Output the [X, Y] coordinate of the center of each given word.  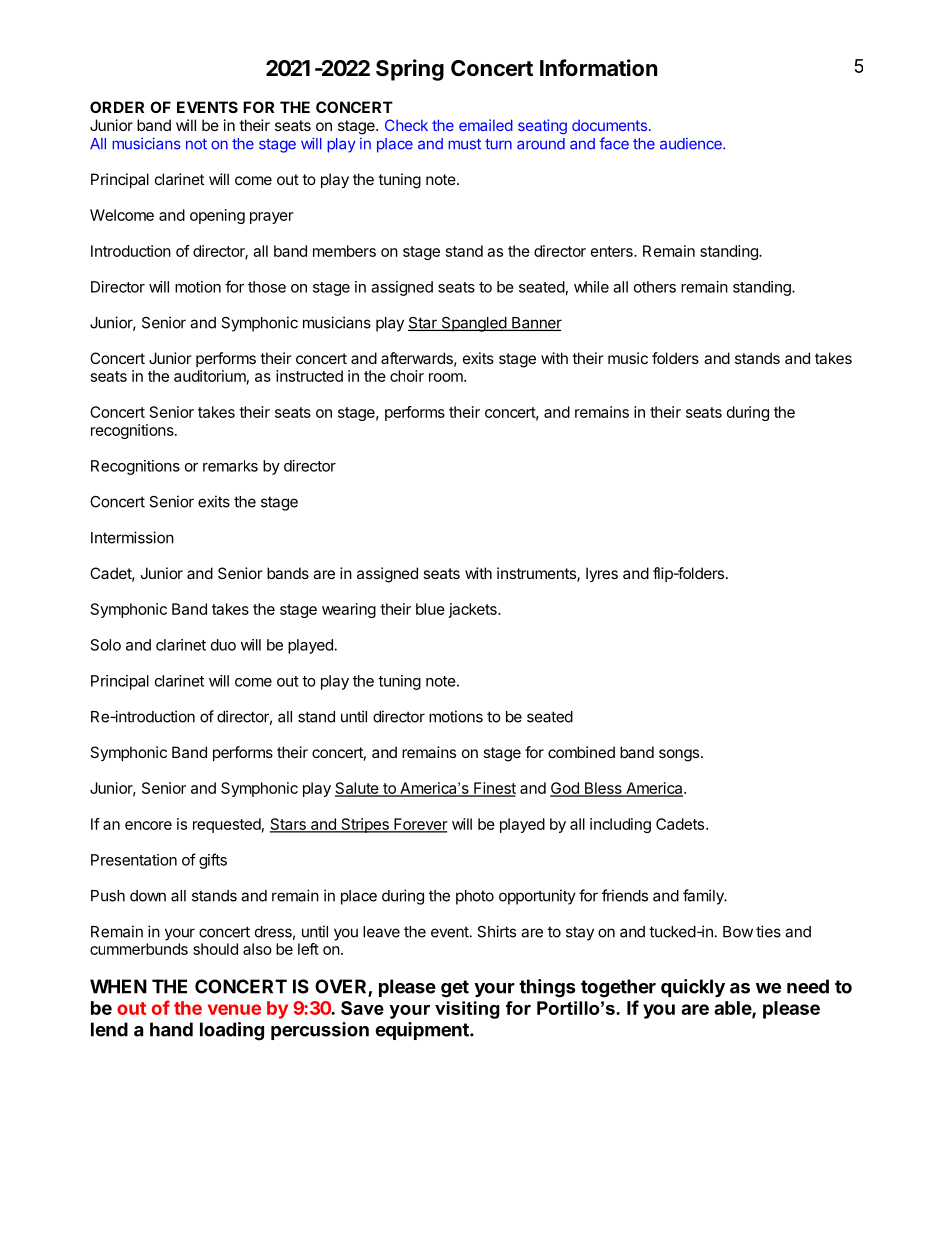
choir [407, 376]
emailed [486, 125]
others [655, 287]
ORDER [117, 107]
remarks [230, 466]
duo [223, 645]
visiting [467, 1010]
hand [171, 1029]
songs [680, 755]
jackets [474, 610]
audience [692, 144]
